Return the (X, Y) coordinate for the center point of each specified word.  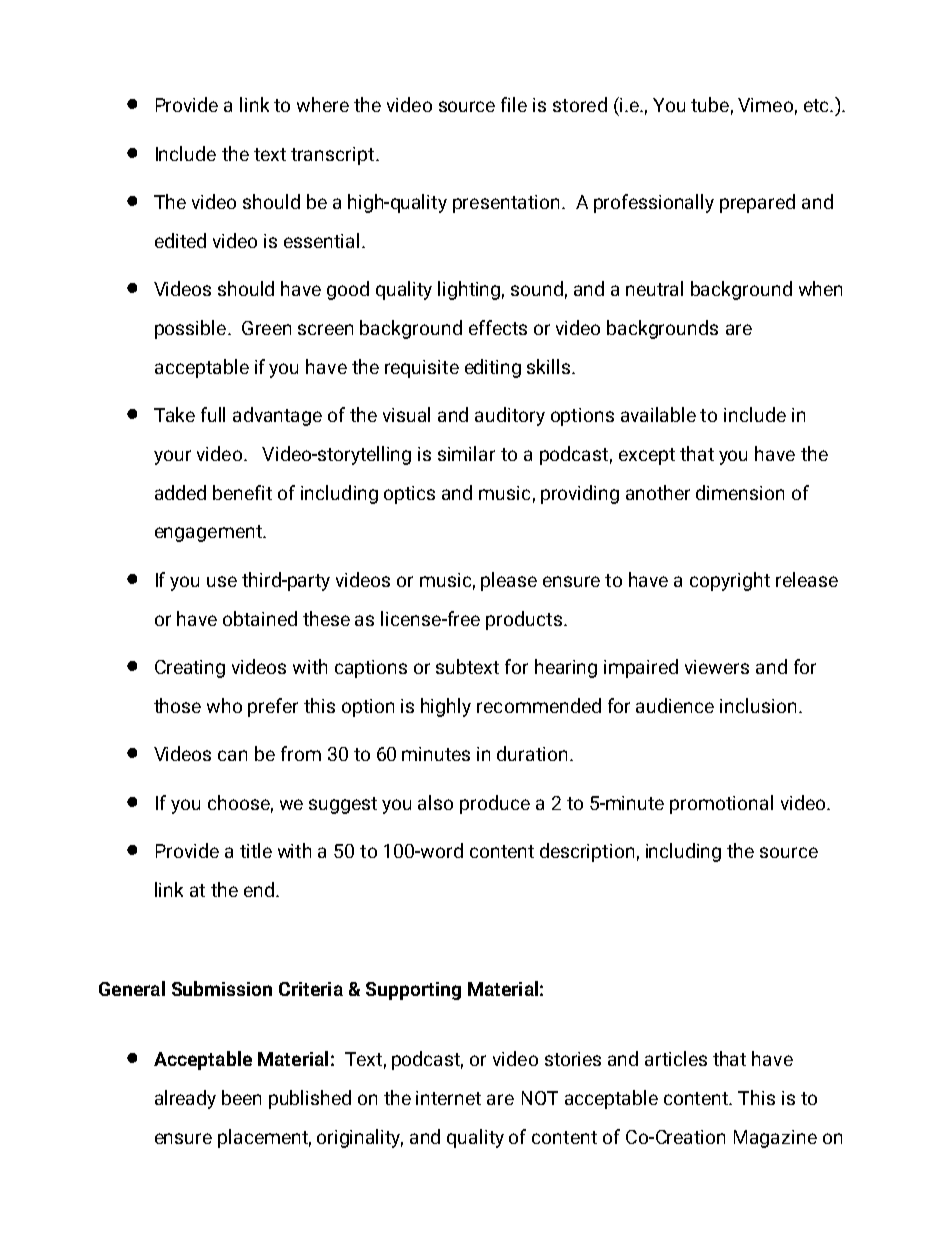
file (514, 104)
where (323, 104)
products (524, 620)
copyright (730, 581)
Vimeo (765, 105)
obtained (260, 618)
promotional (721, 804)
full (213, 414)
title (256, 850)
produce (495, 804)
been (241, 1097)
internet (448, 1098)
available (658, 414)
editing (493, 368)
